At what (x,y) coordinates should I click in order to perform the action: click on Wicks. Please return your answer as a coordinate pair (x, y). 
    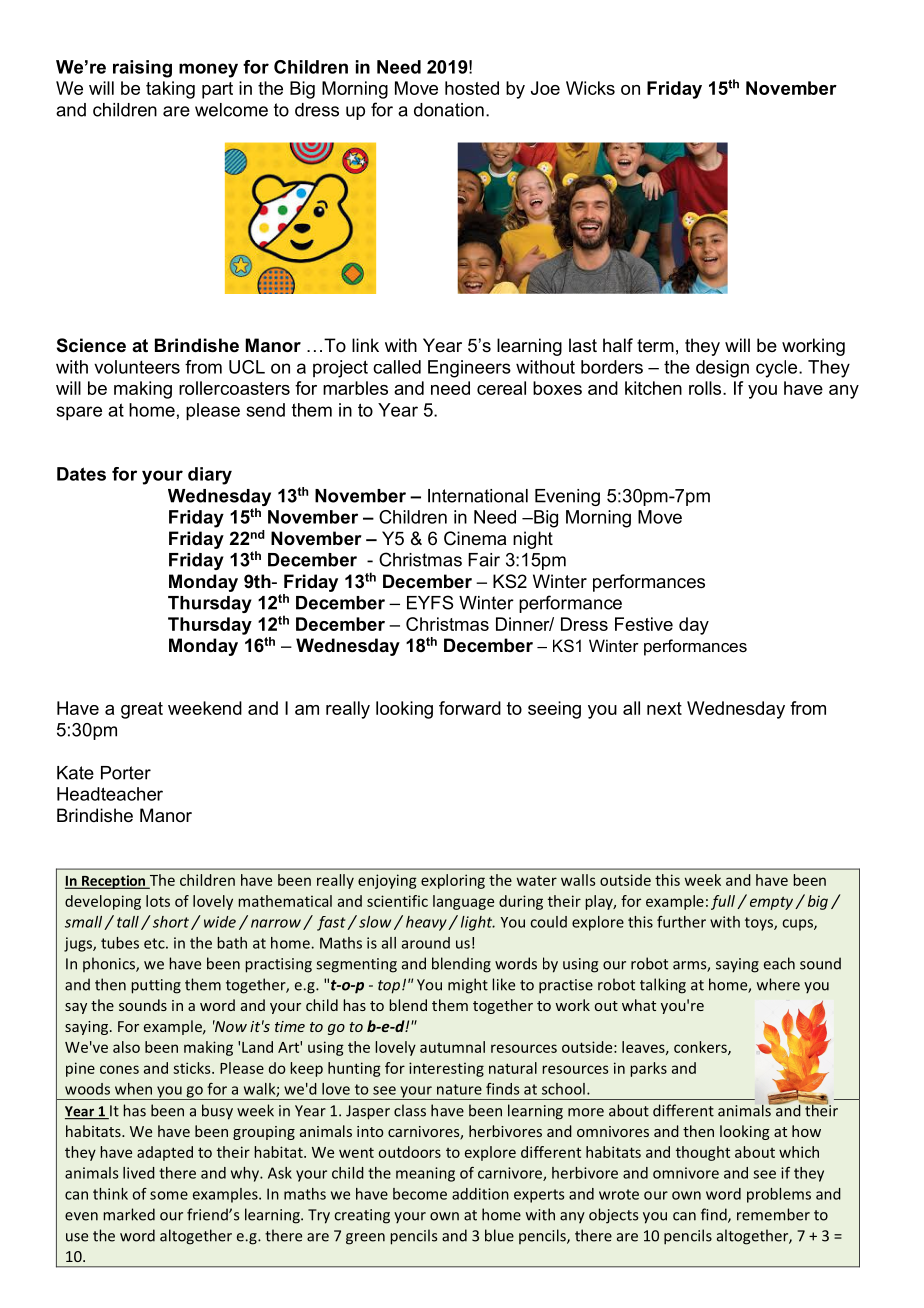
    Looking at the image, I should click on (590, 88).
